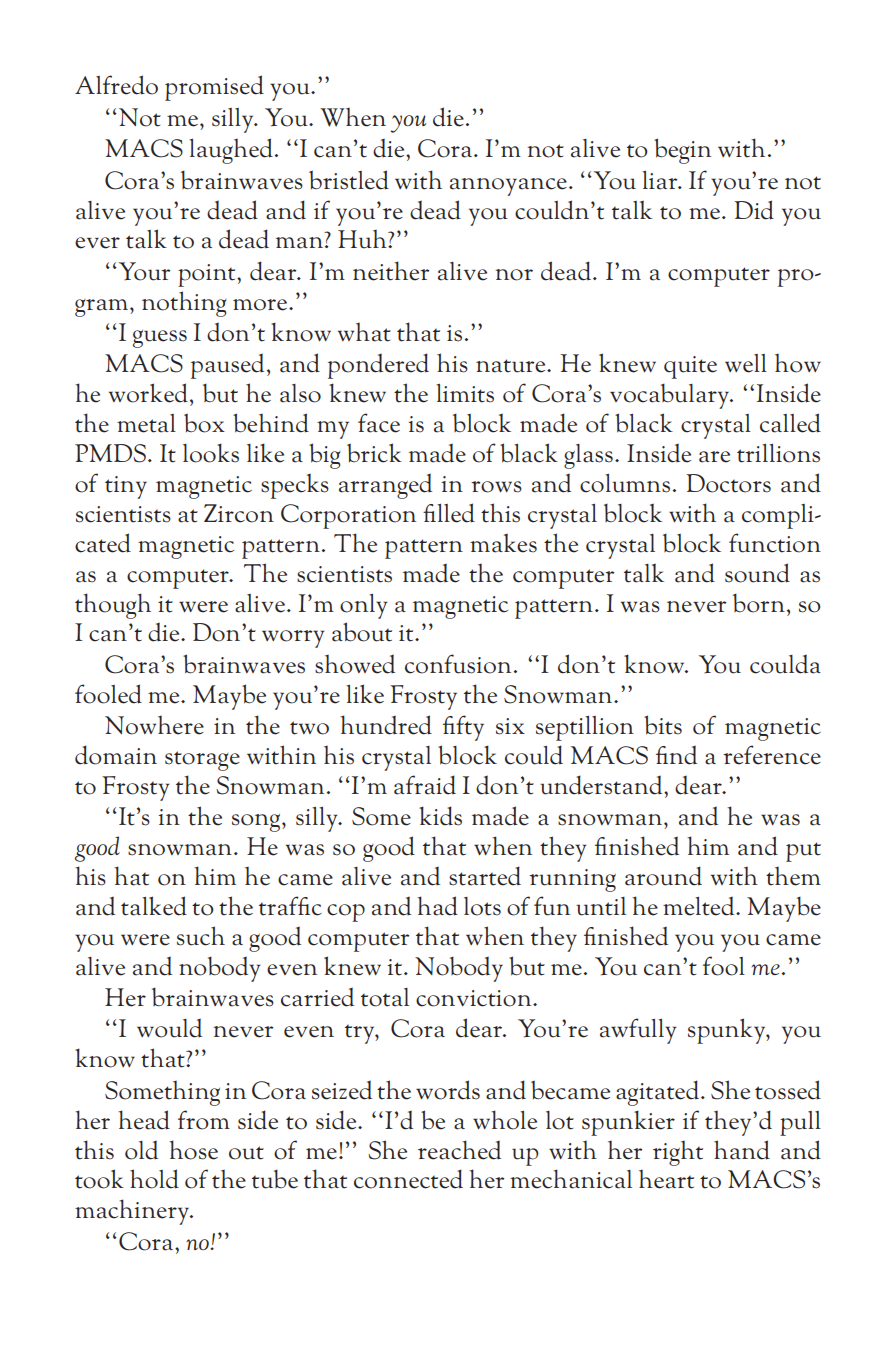 Image resolution: width=896 pixels, height=1345 pixels. What do you see at coordinates (154, 1179) in the image?
I see `hold` at bounding box center [154, 1179].
